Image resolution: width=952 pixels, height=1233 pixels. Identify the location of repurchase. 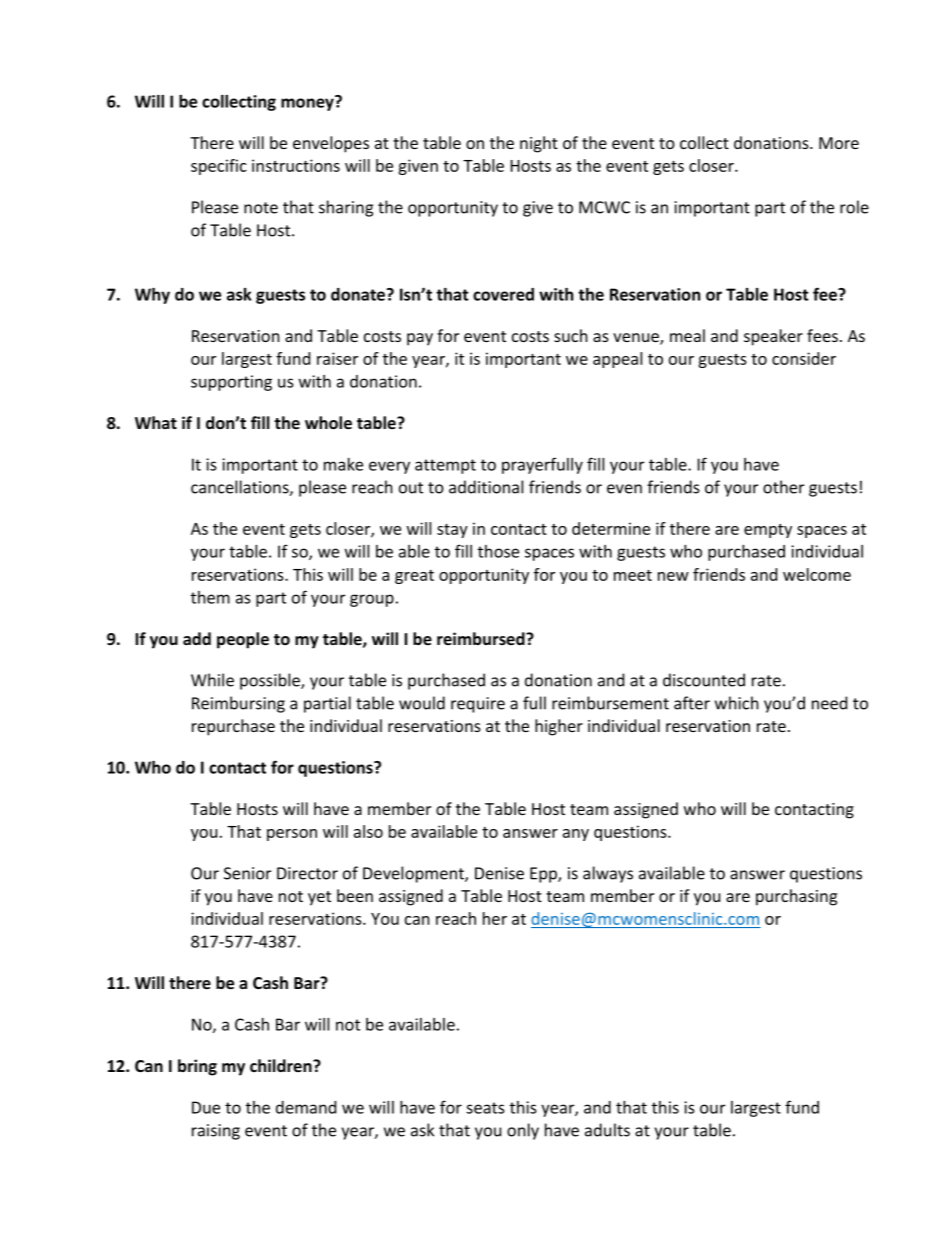
(233, 727).
